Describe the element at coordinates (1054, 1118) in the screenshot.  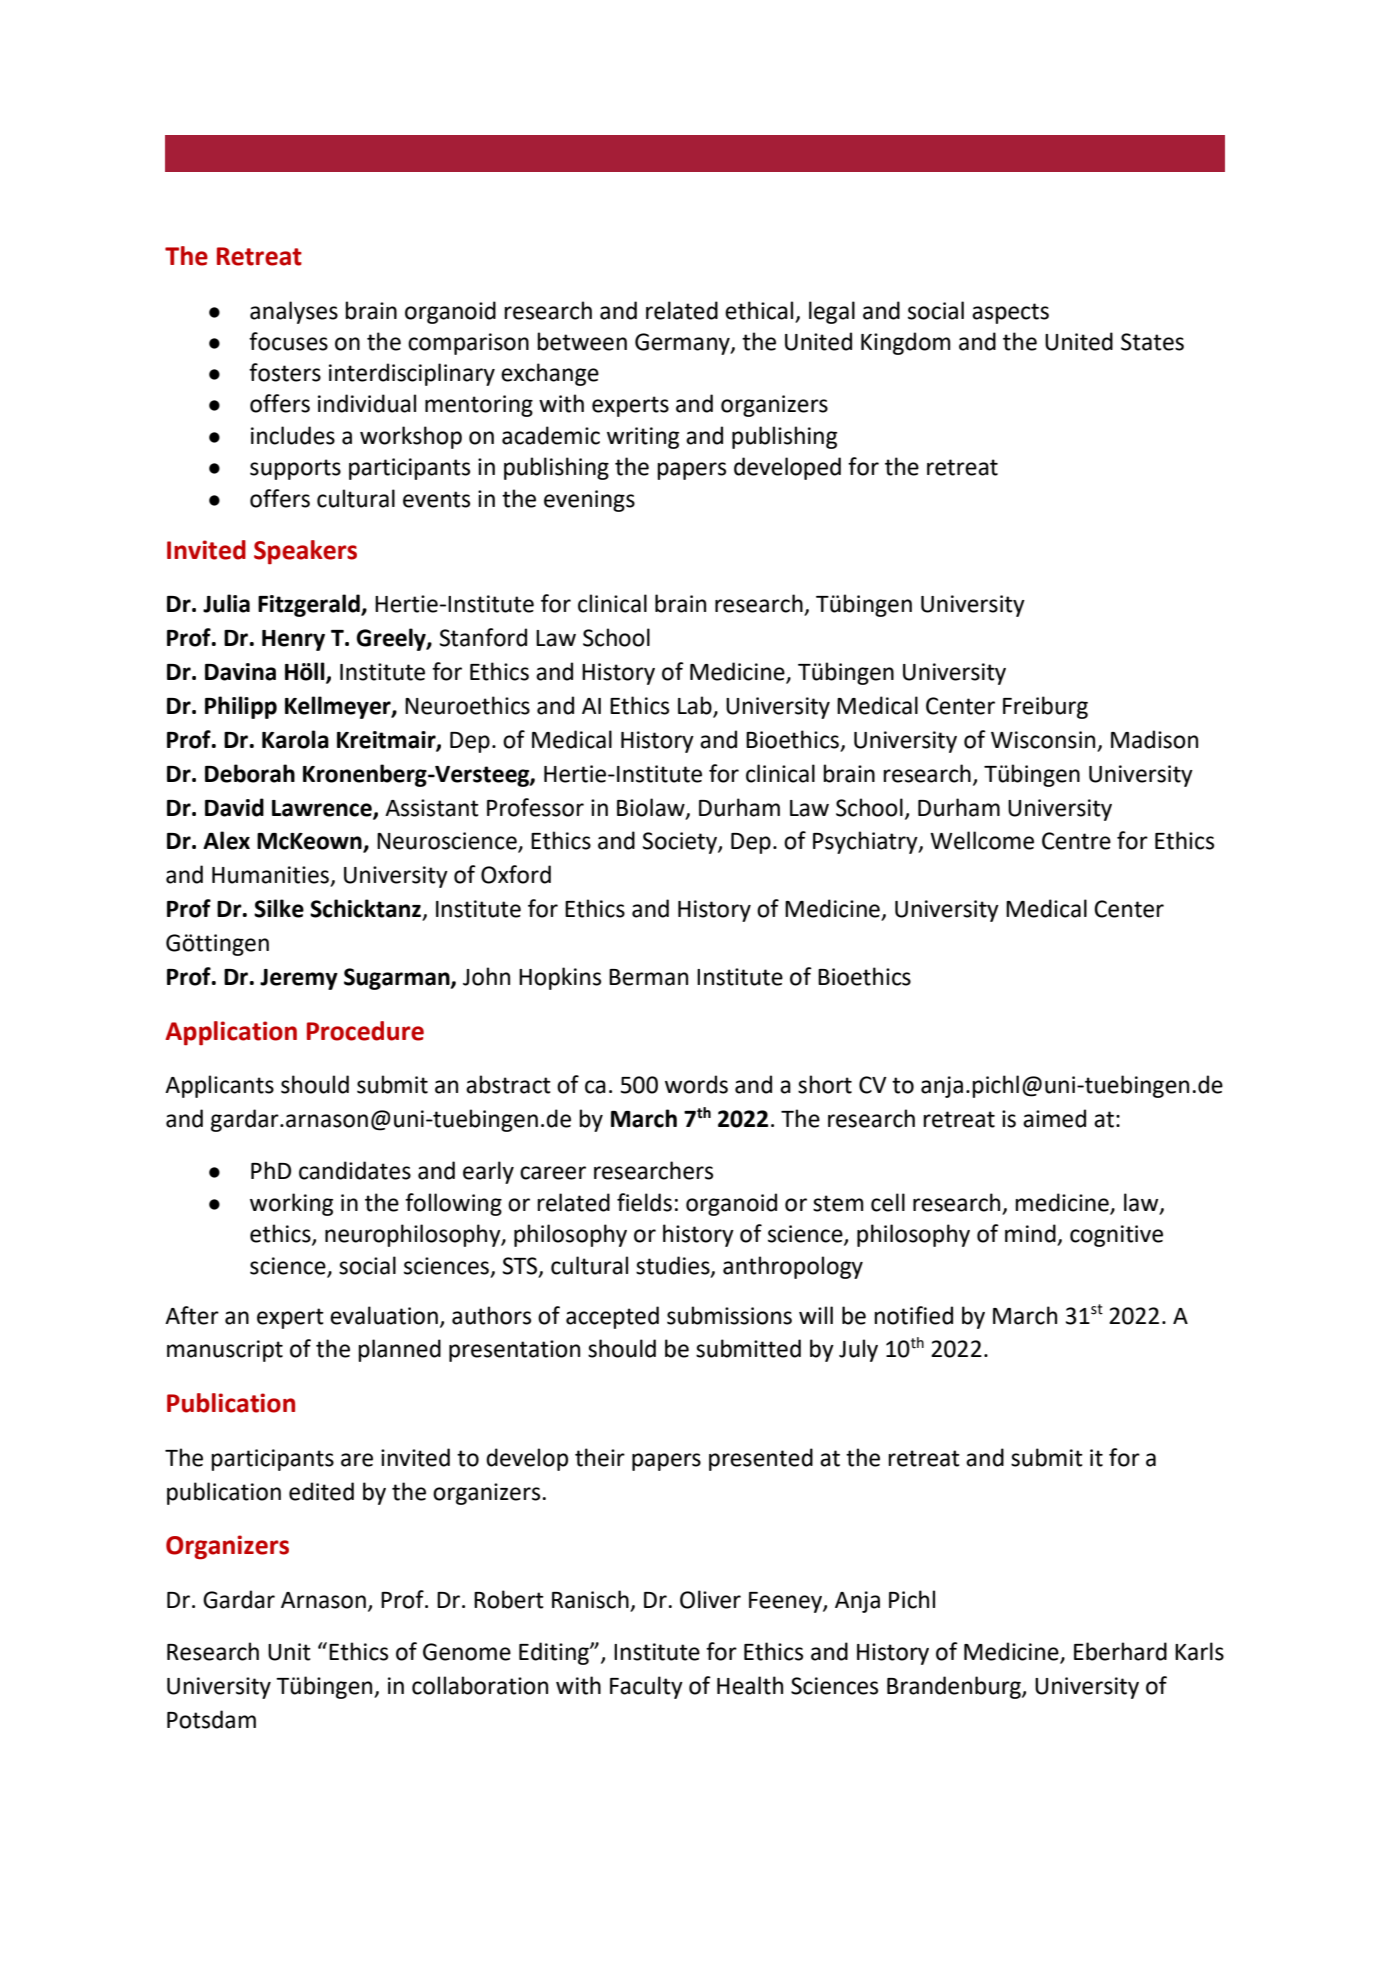
I see `aimed` at that location.
